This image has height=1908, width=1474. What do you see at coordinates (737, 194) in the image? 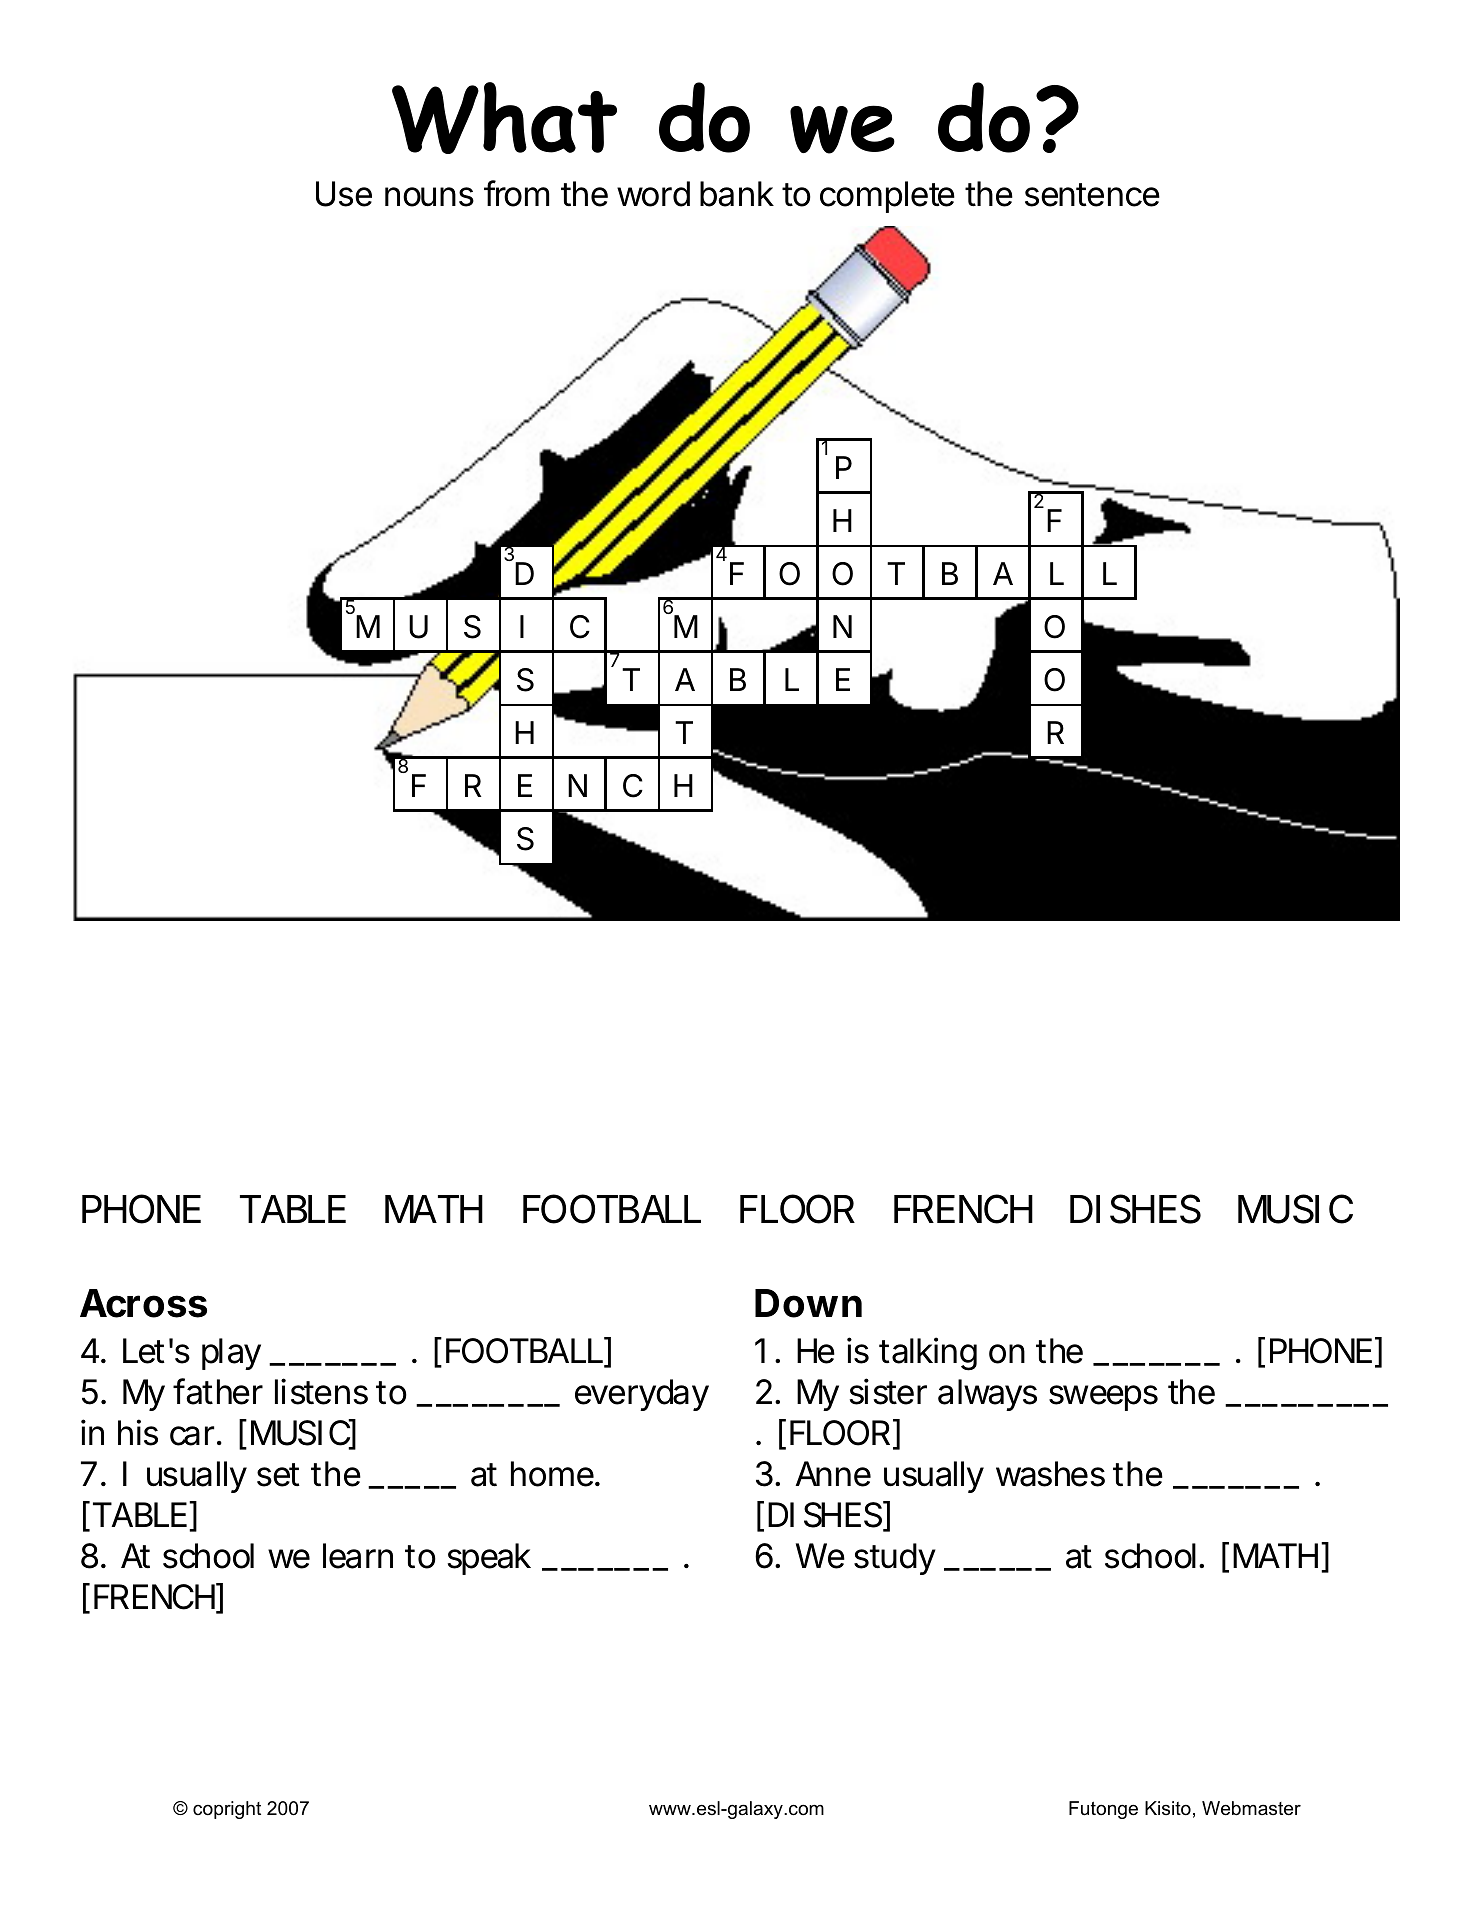
I see `bank` at bounding box center [737, 194].
